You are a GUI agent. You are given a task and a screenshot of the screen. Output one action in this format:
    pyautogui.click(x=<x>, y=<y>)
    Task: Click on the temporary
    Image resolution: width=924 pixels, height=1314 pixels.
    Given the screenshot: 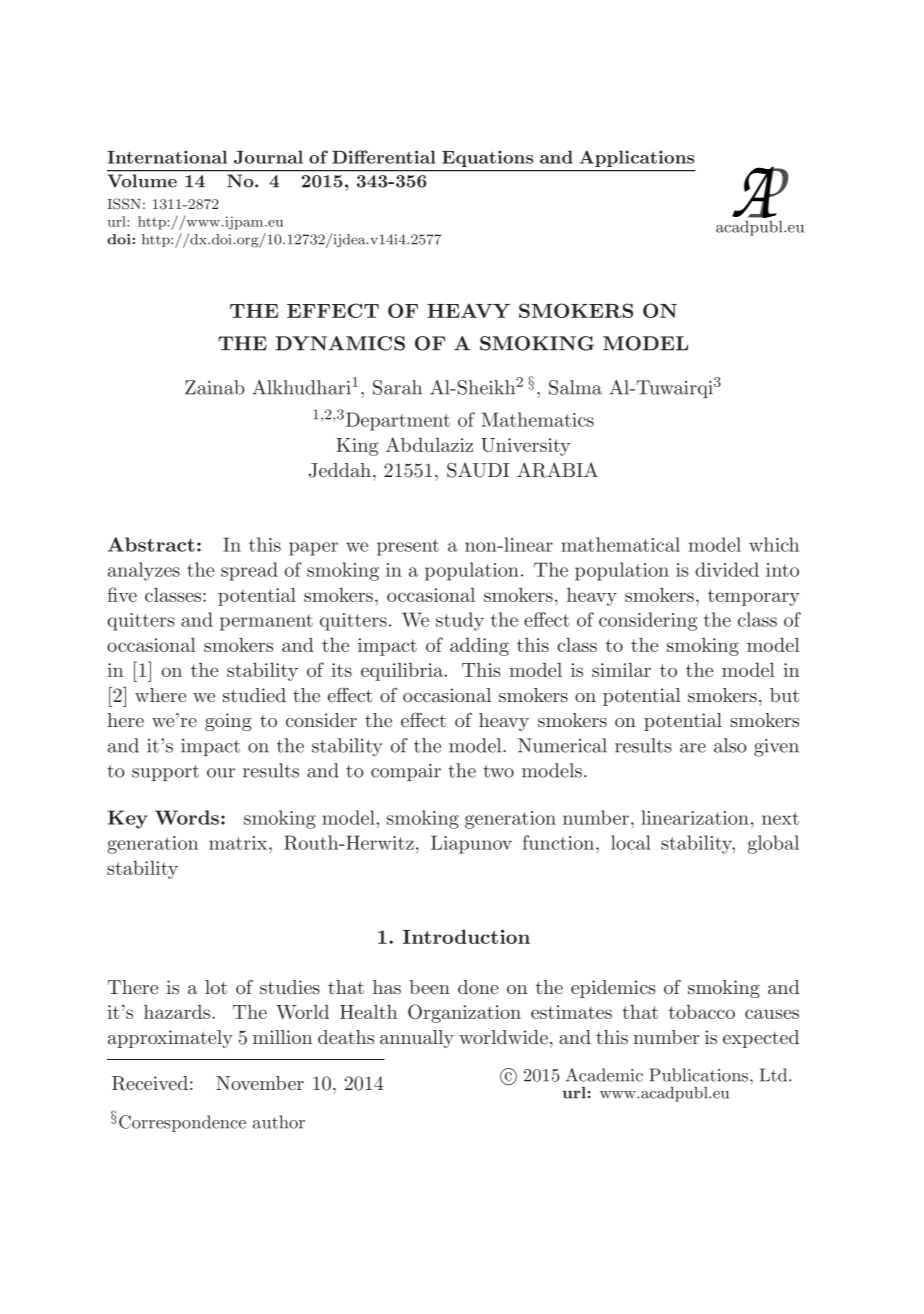 What is the action you would take?
    pyautogui.click(x=754, y=597)
